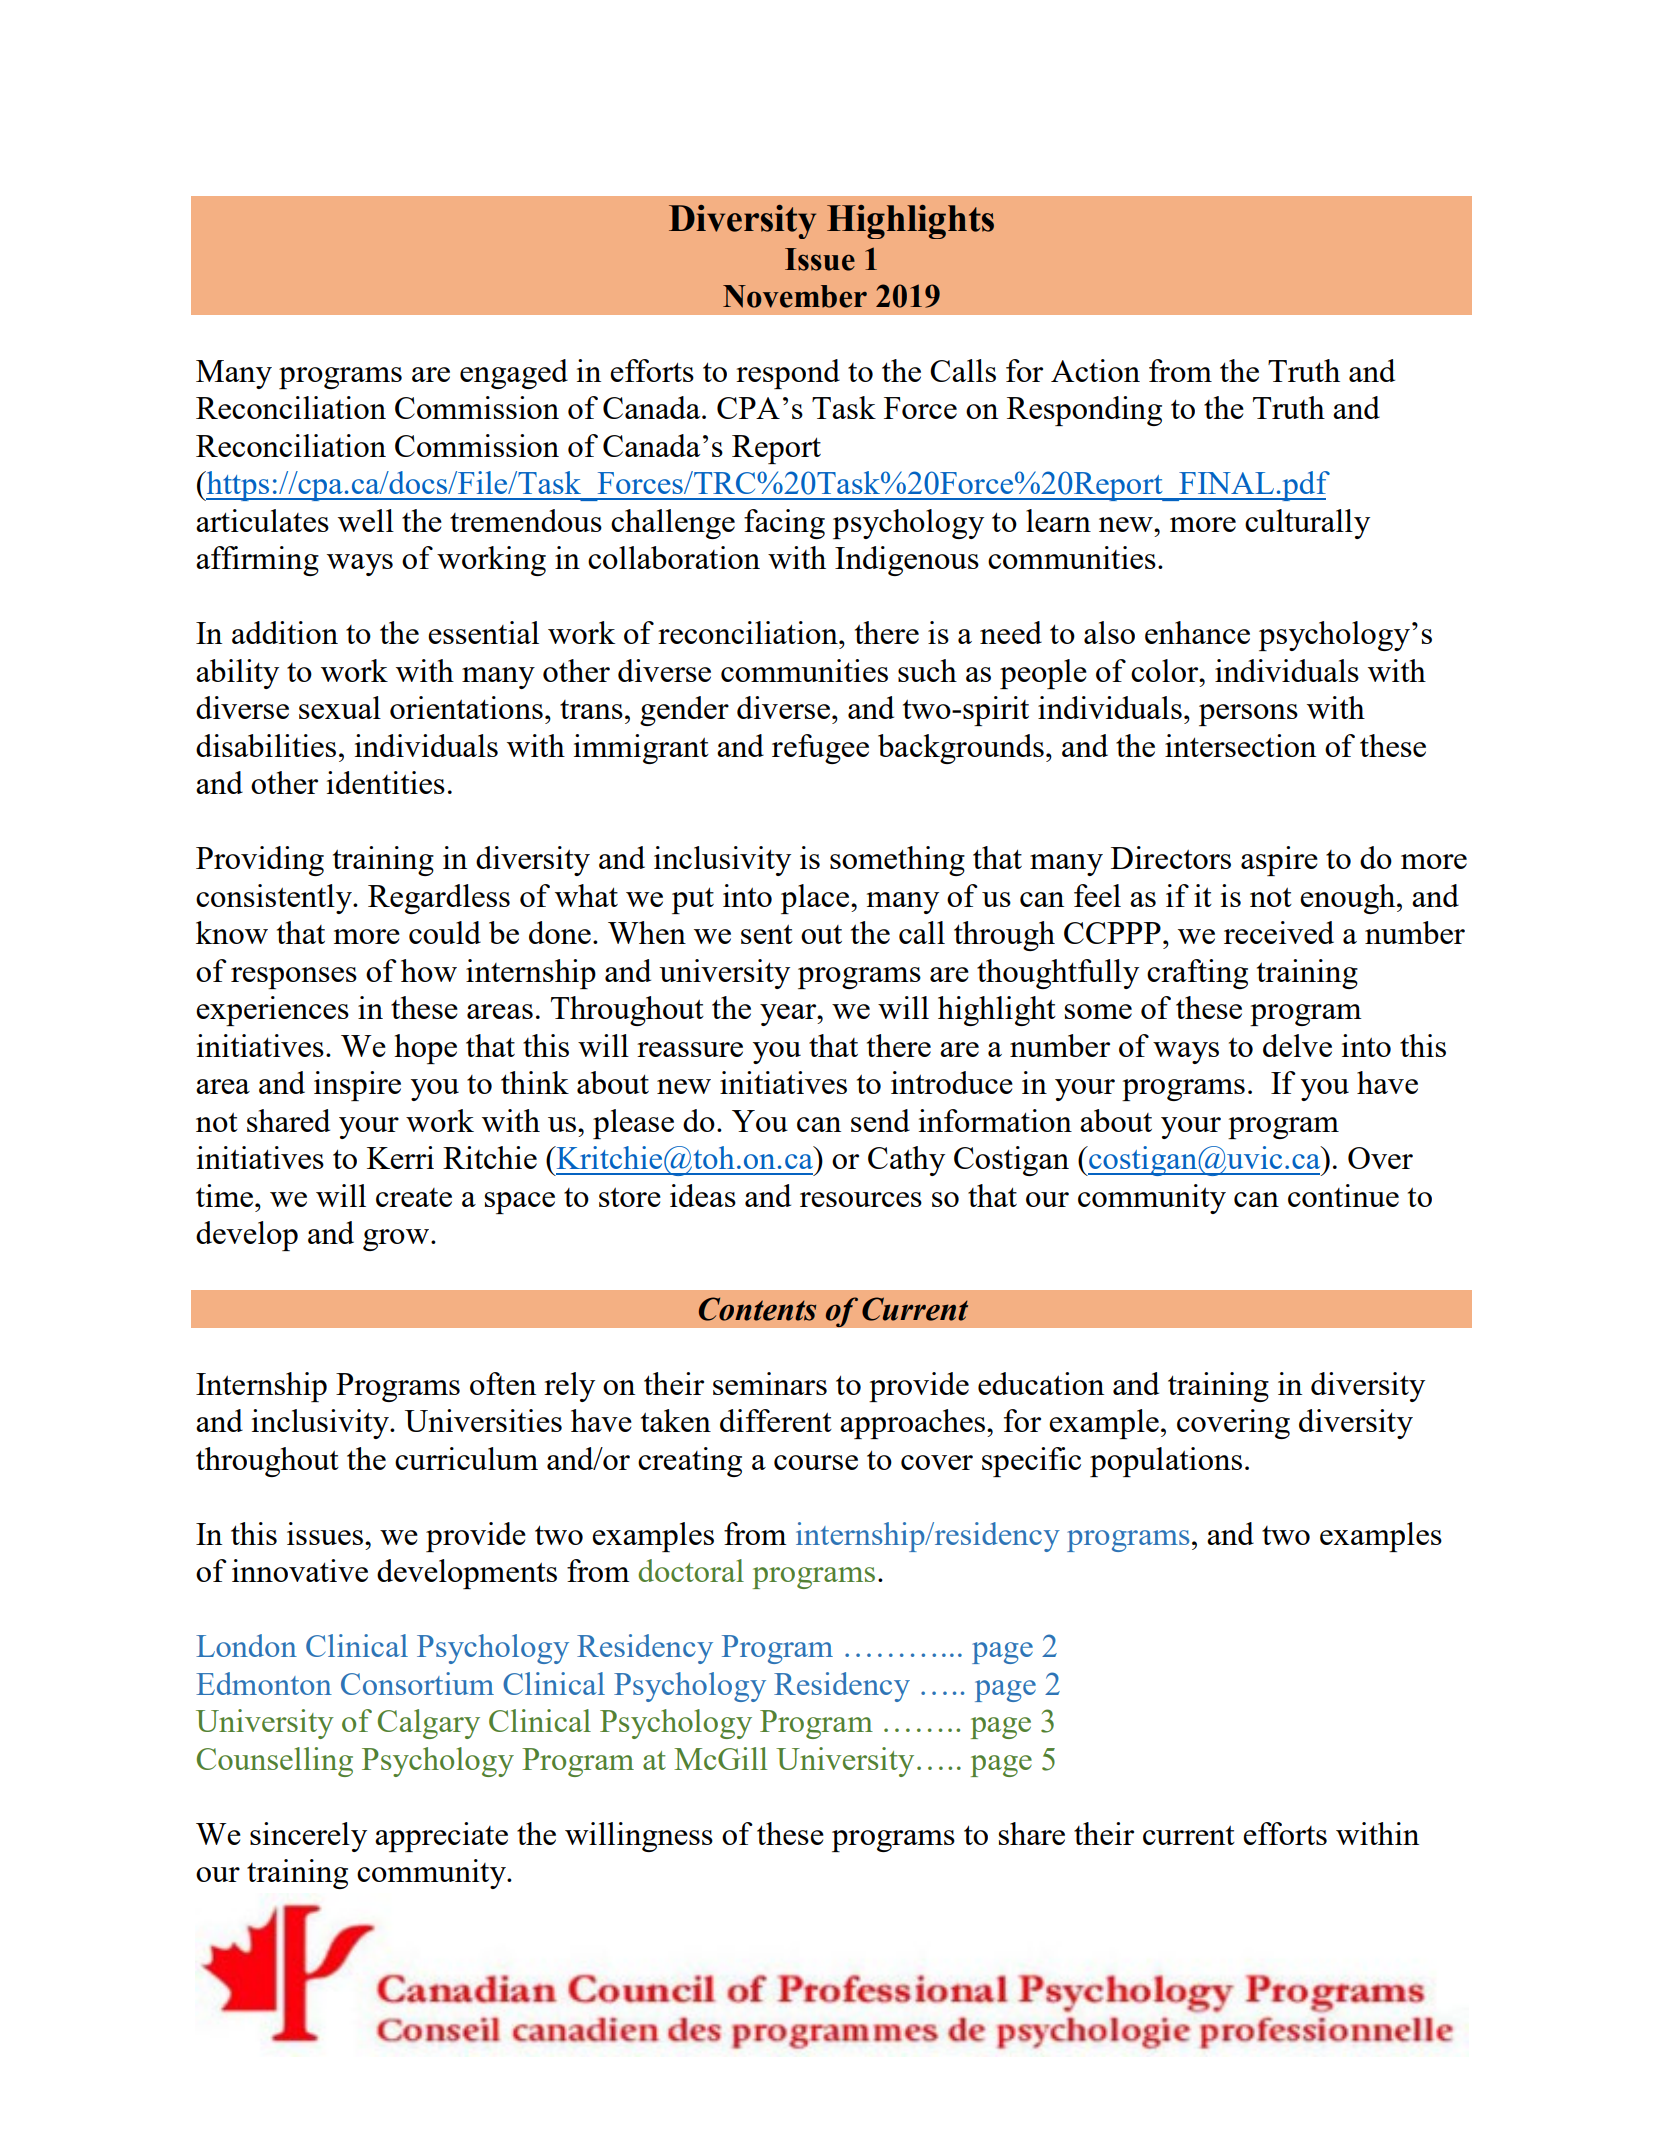 This screenshot has width=1664, height=2153. Describe the element at coordinates (1166, 1462) in the screenshot. I see `populations` at that location.
